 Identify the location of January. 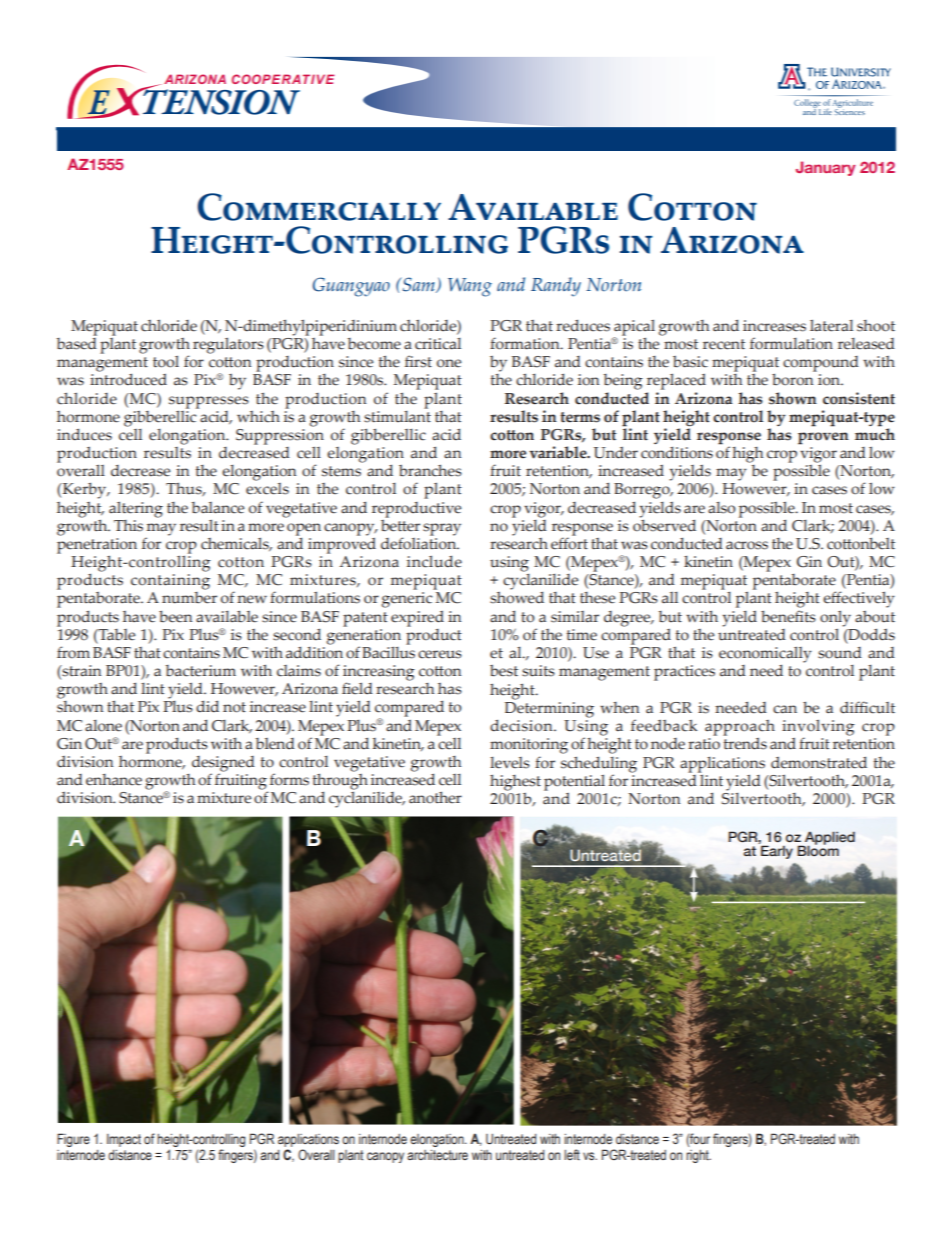
(826, 168).
